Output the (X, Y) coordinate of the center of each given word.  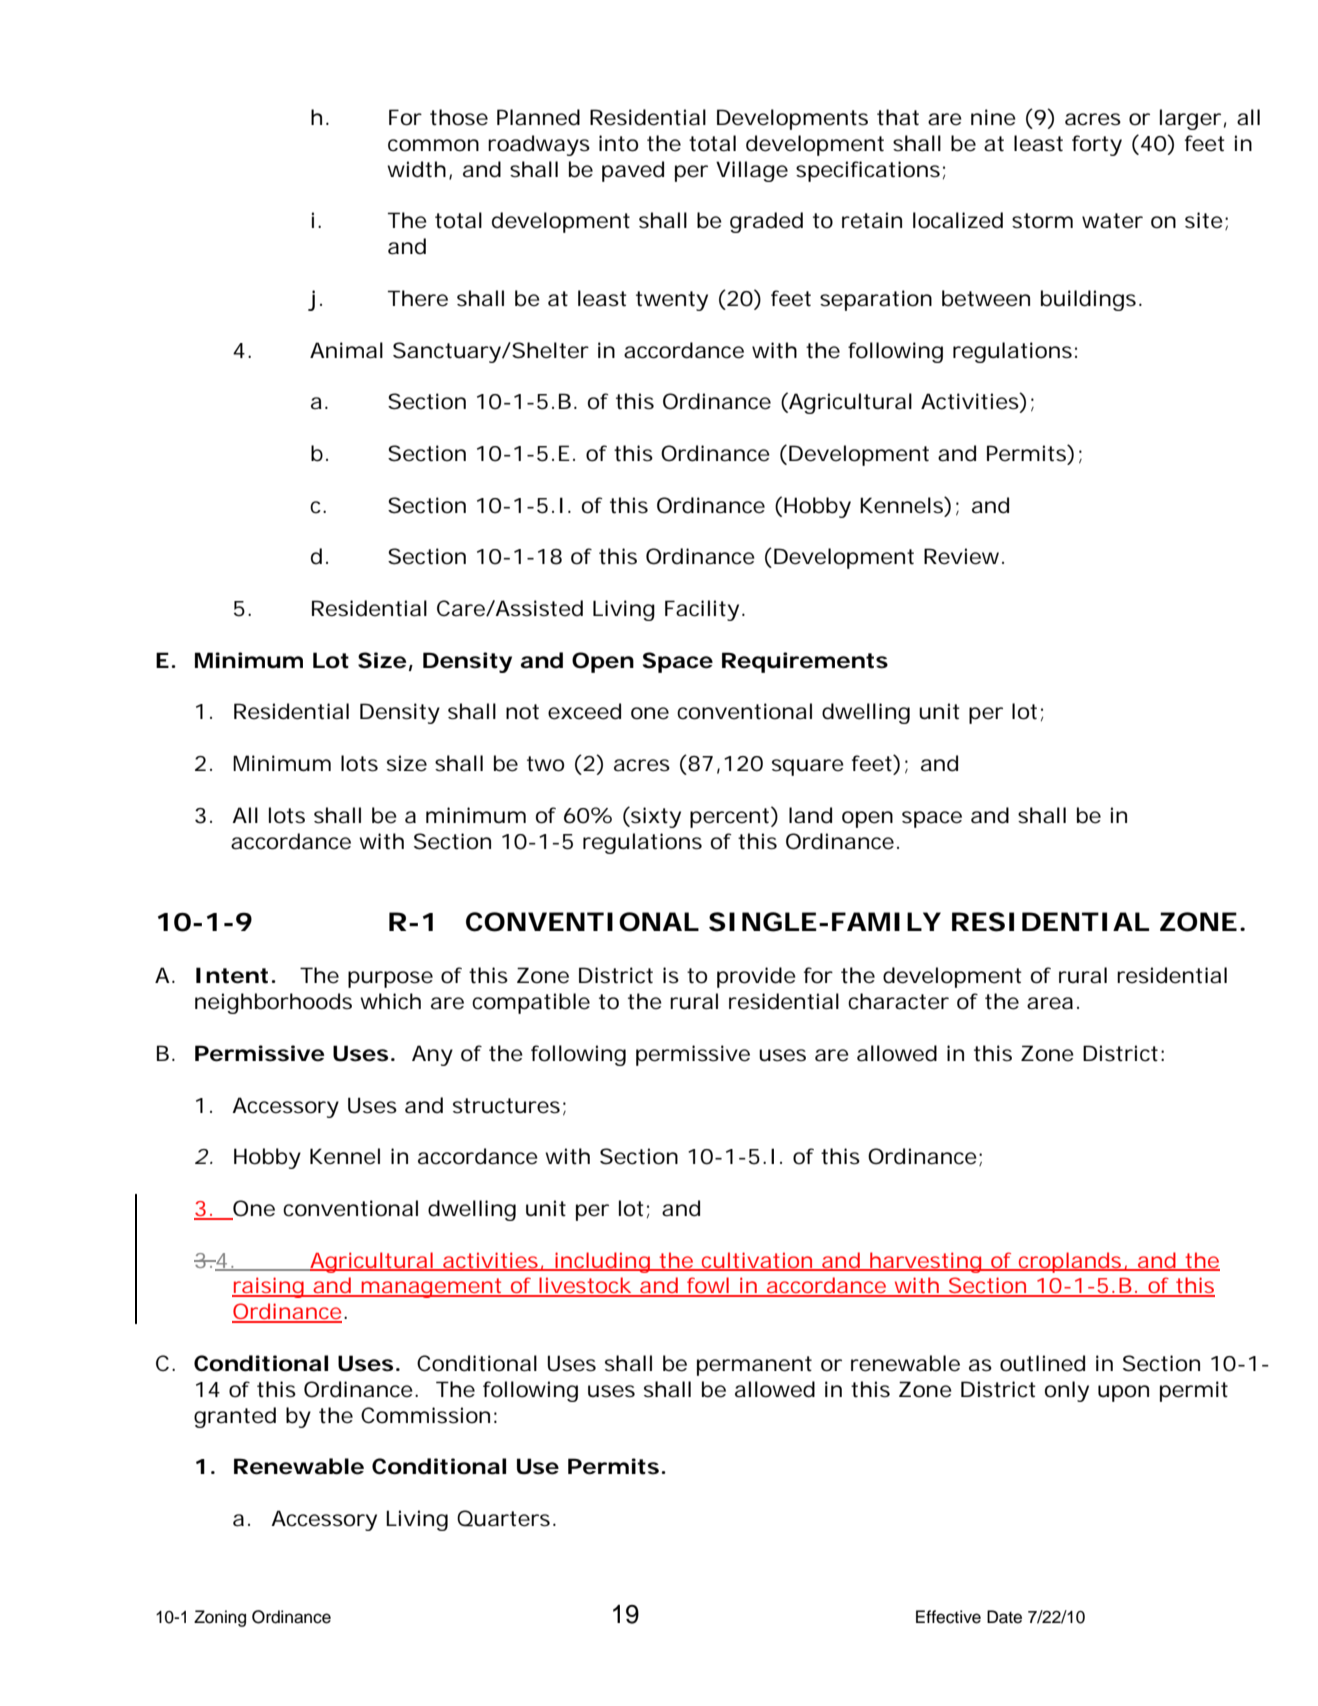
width (416, 169)
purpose (390, 979)
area (1050, 1003)
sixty (655, 817)
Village (752, 171)
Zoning (220, 1618)
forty (1097, 145)
